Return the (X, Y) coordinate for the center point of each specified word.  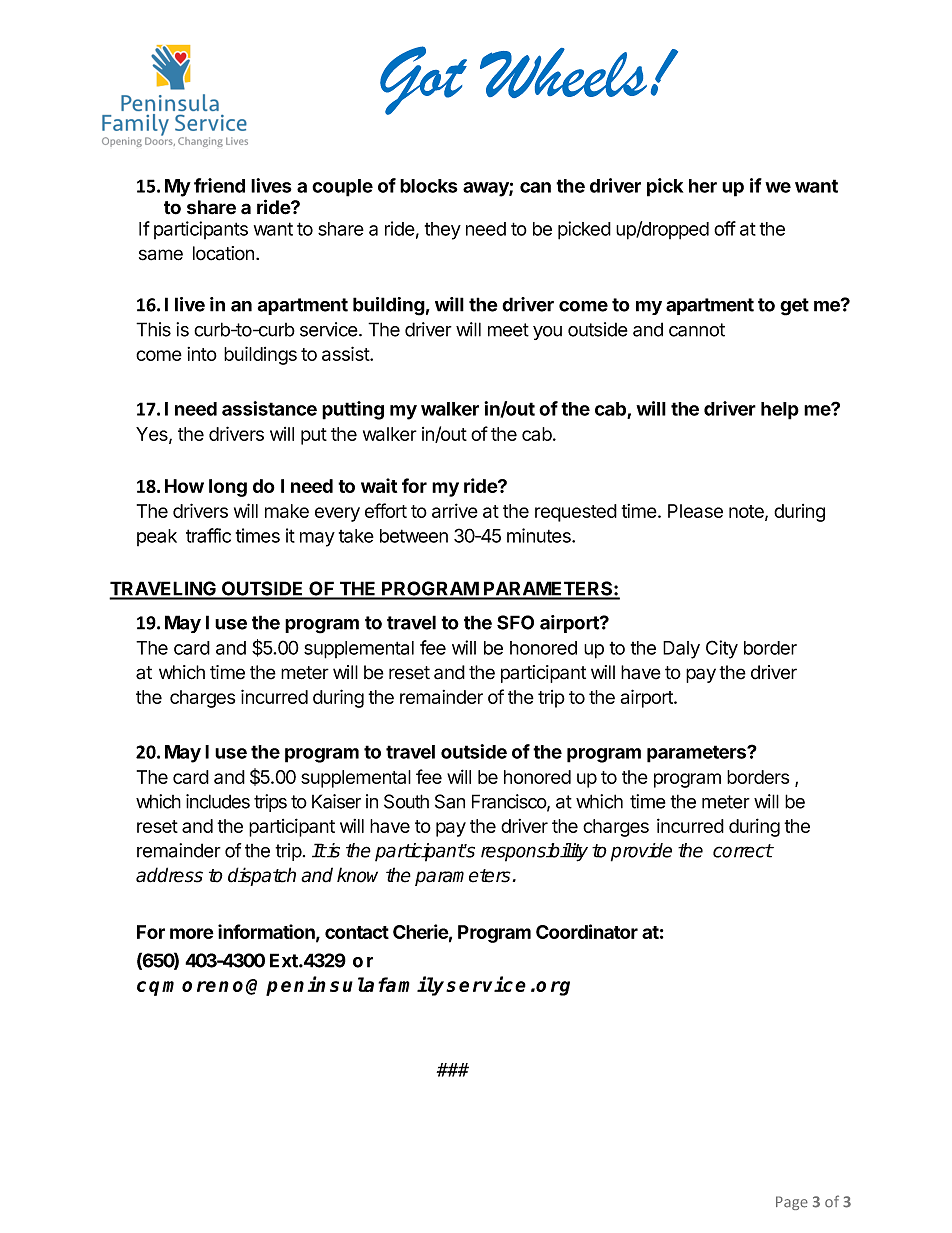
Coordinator (587, 931)
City (722, 649)
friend (219, 185)
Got (423, 80)
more (192, 933)
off (725, 228)
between (414, 536)
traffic (208, 535)
